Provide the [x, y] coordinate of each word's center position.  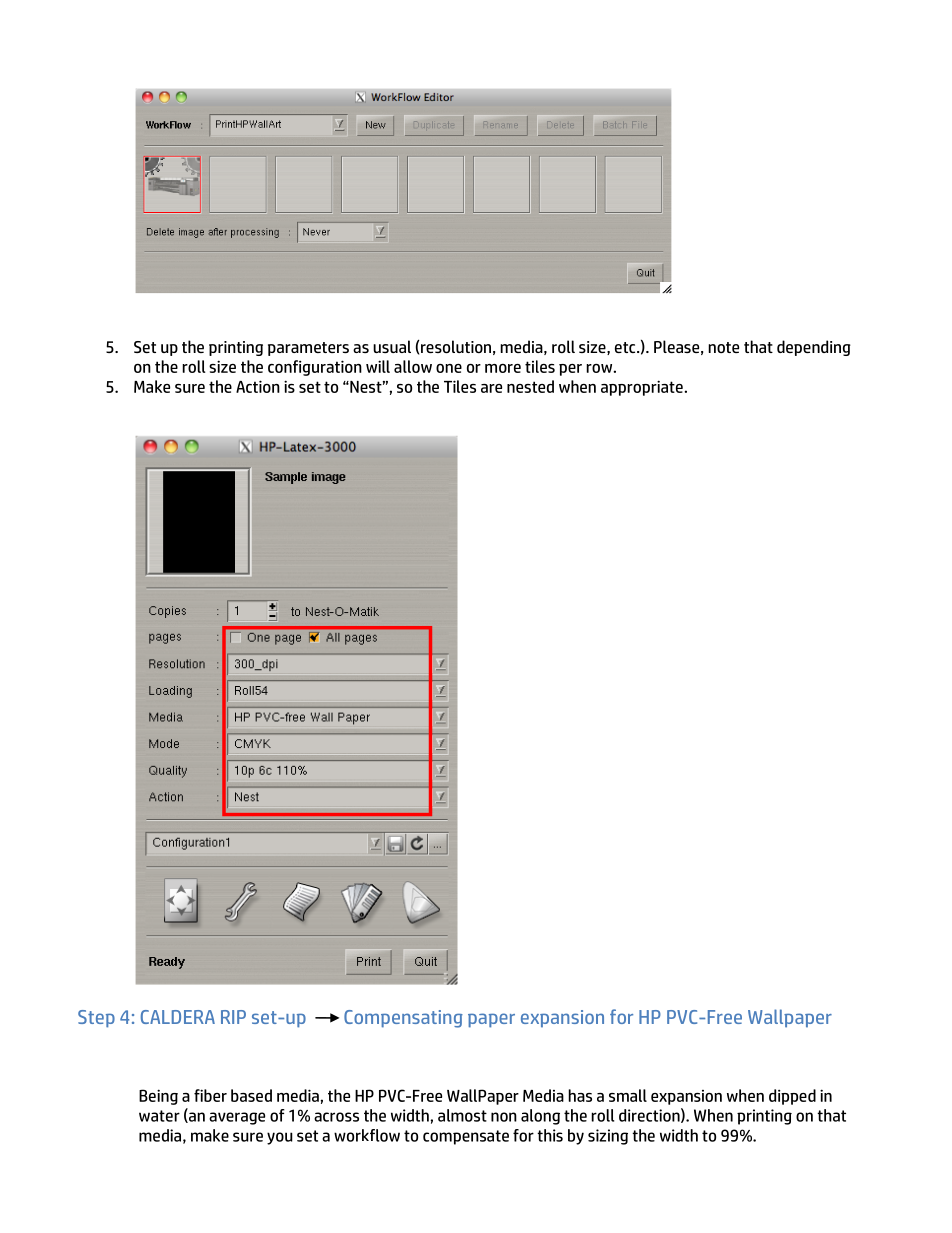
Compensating [403, 1019]
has [580, 1095]
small [628, 1095]
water [159, 1116]
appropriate [643, 388]
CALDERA [178, 1017]
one [449, 368]
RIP [233, 1017]
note [723, 347]
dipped [792, 1097]
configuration [315, 368]
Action [258, 386]
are [491, 388]
